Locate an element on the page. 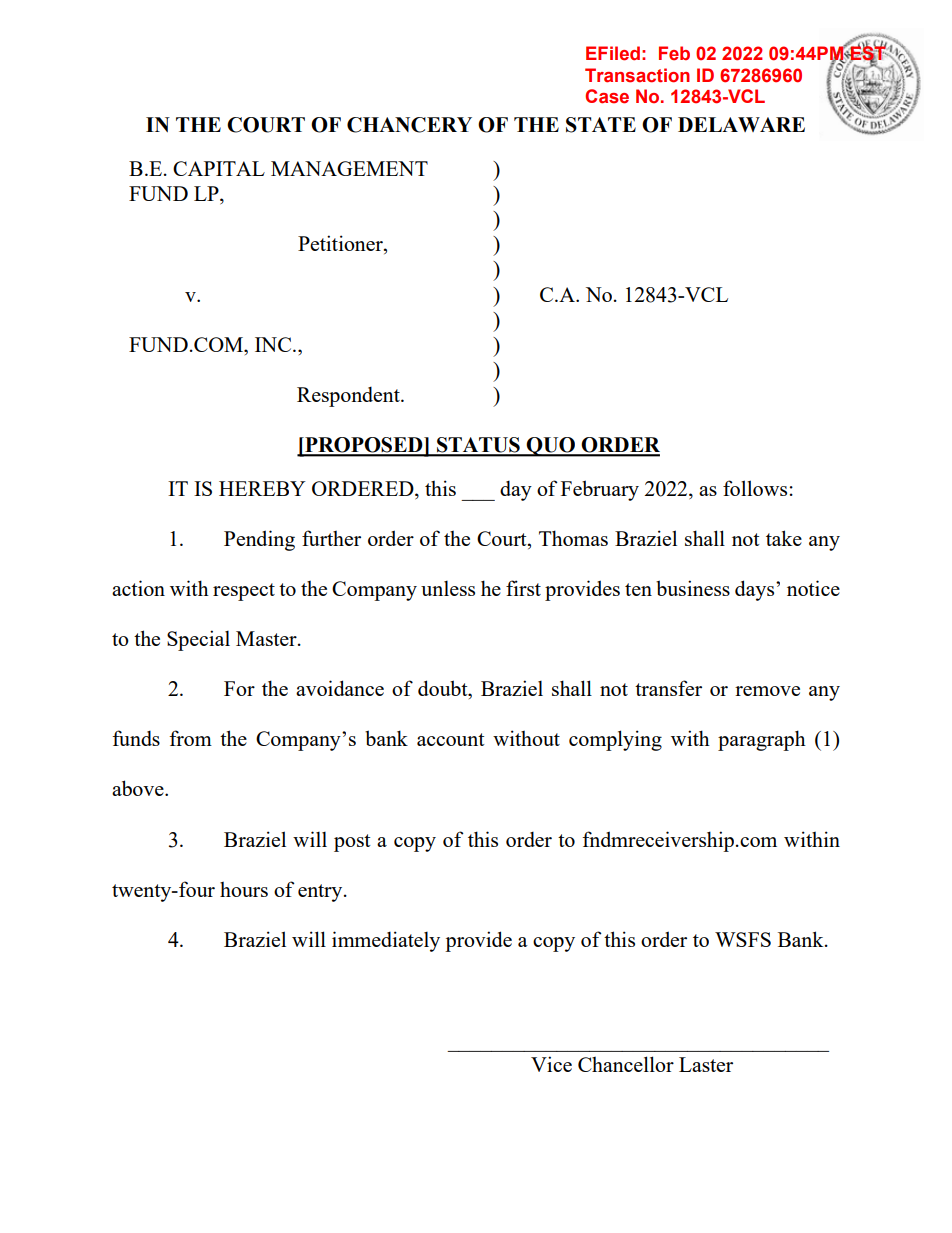 The width and height of the page is (952, 1233). follows is located at coordinates (755, 488).
